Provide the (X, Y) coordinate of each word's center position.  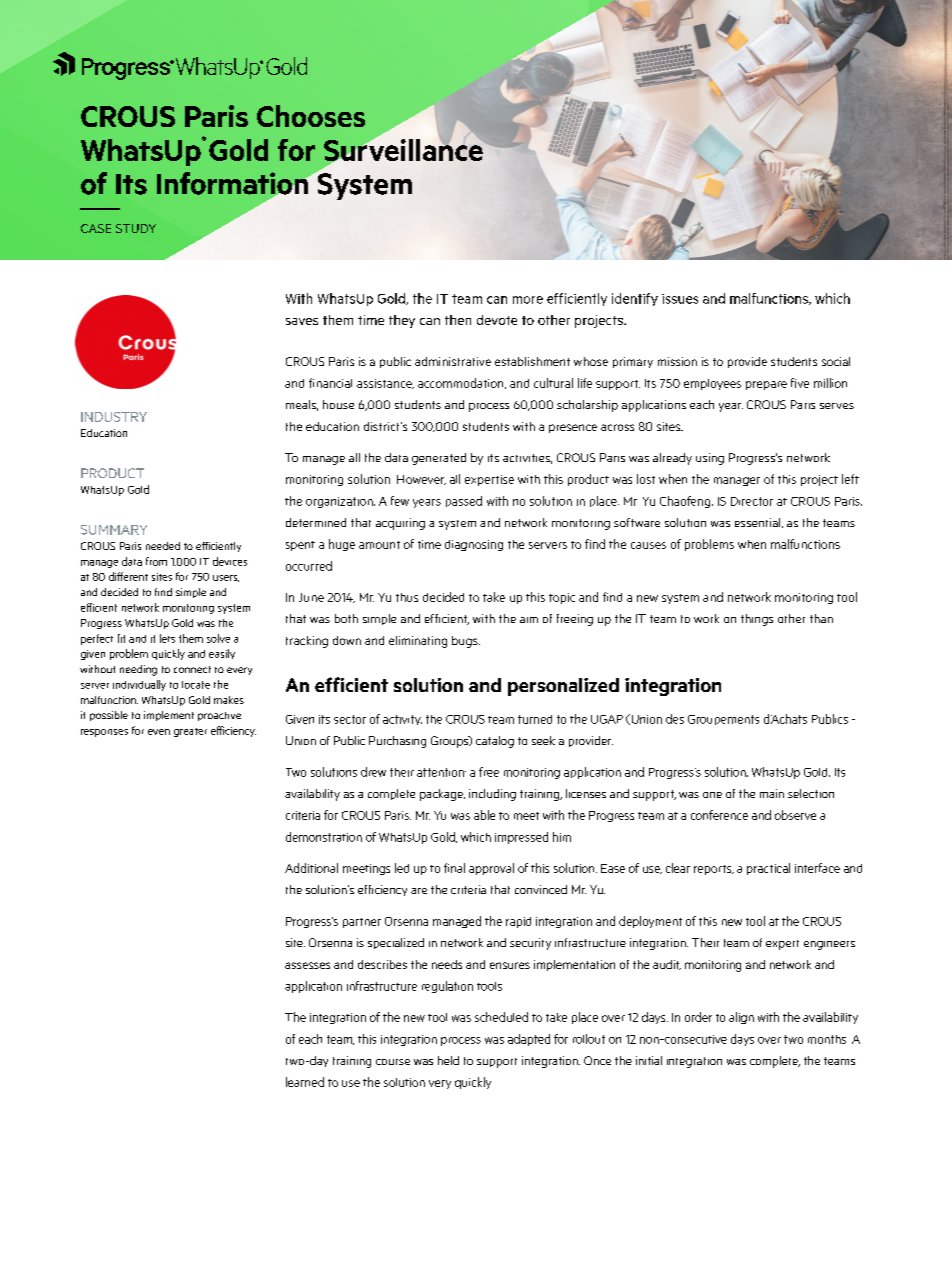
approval (491, 869)
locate (196, 685)
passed (464, 501)
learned (305, 1082)
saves (302, 321)
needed (163, 546)
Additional (311, 868)
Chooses (311, 116)
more (528, 300)
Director (752, 501)
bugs (466, 642)
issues (680, 299)
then (458, 320)
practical (768, 869)
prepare (766, 385)
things (757, 620)
